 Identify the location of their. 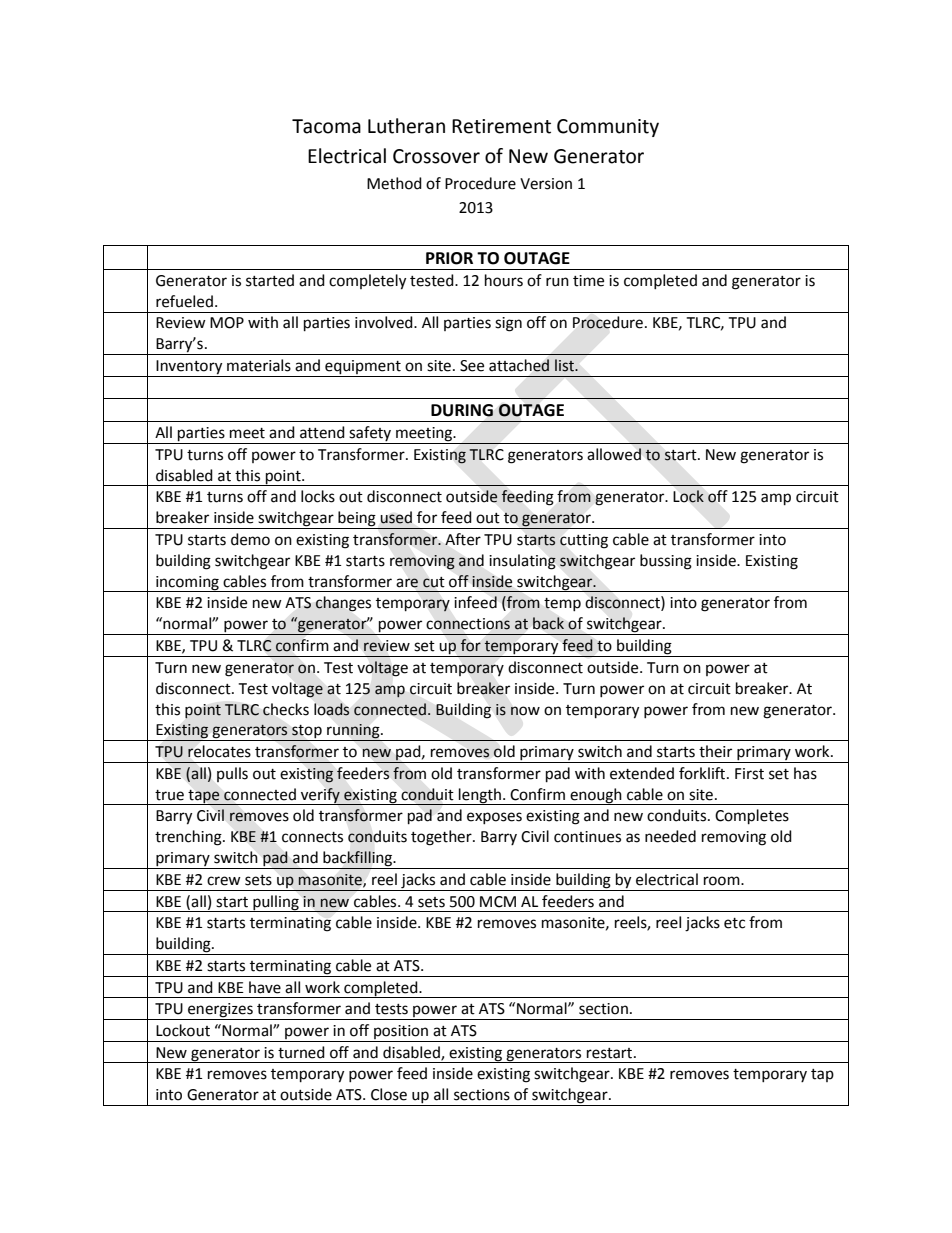
(715, 751).
